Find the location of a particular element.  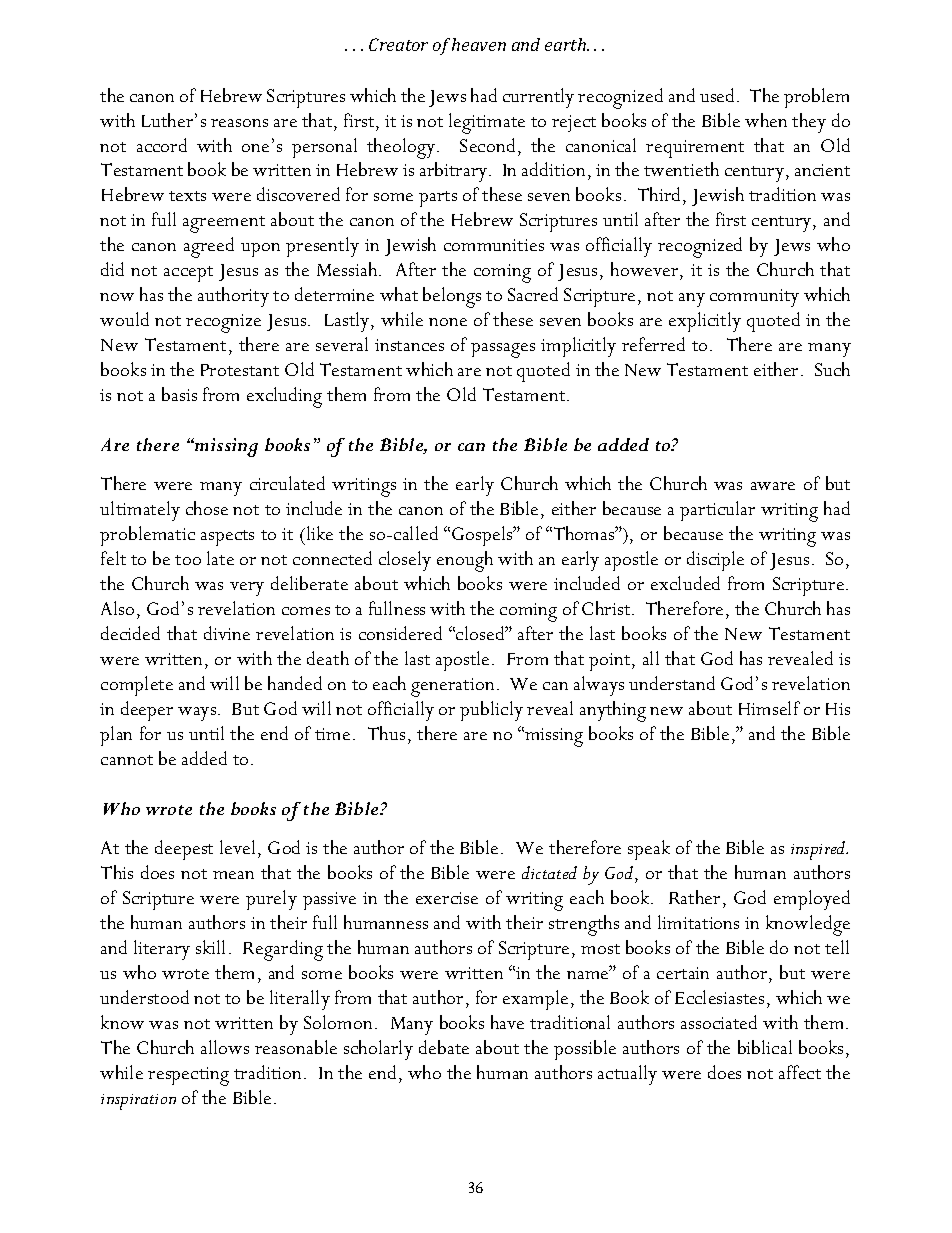

respecting is located at coordinates (188, 1076).
